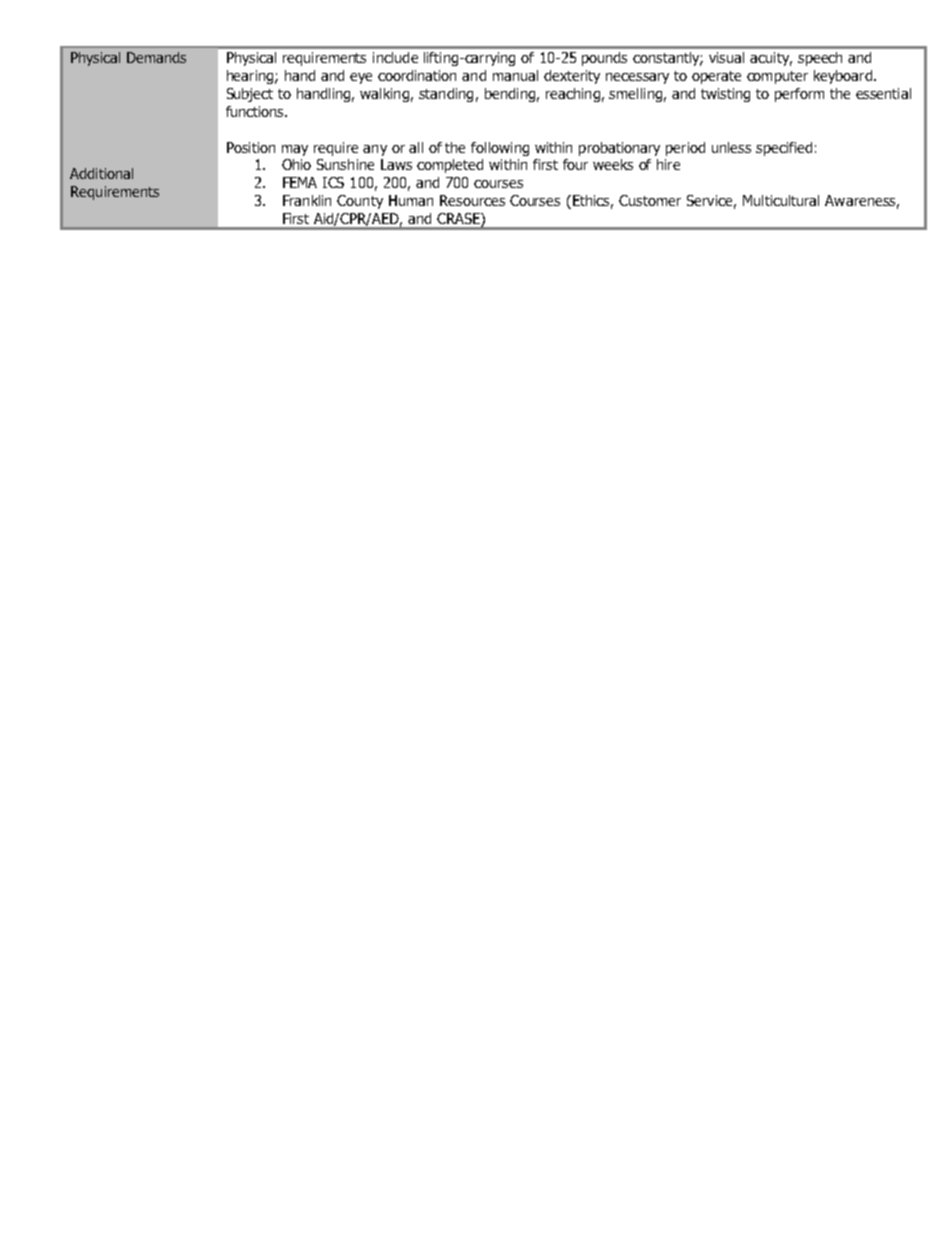  What do you see at coordinates (731, 147) in the screenshot?
I see `unless` at bounding box center [731, 147].
